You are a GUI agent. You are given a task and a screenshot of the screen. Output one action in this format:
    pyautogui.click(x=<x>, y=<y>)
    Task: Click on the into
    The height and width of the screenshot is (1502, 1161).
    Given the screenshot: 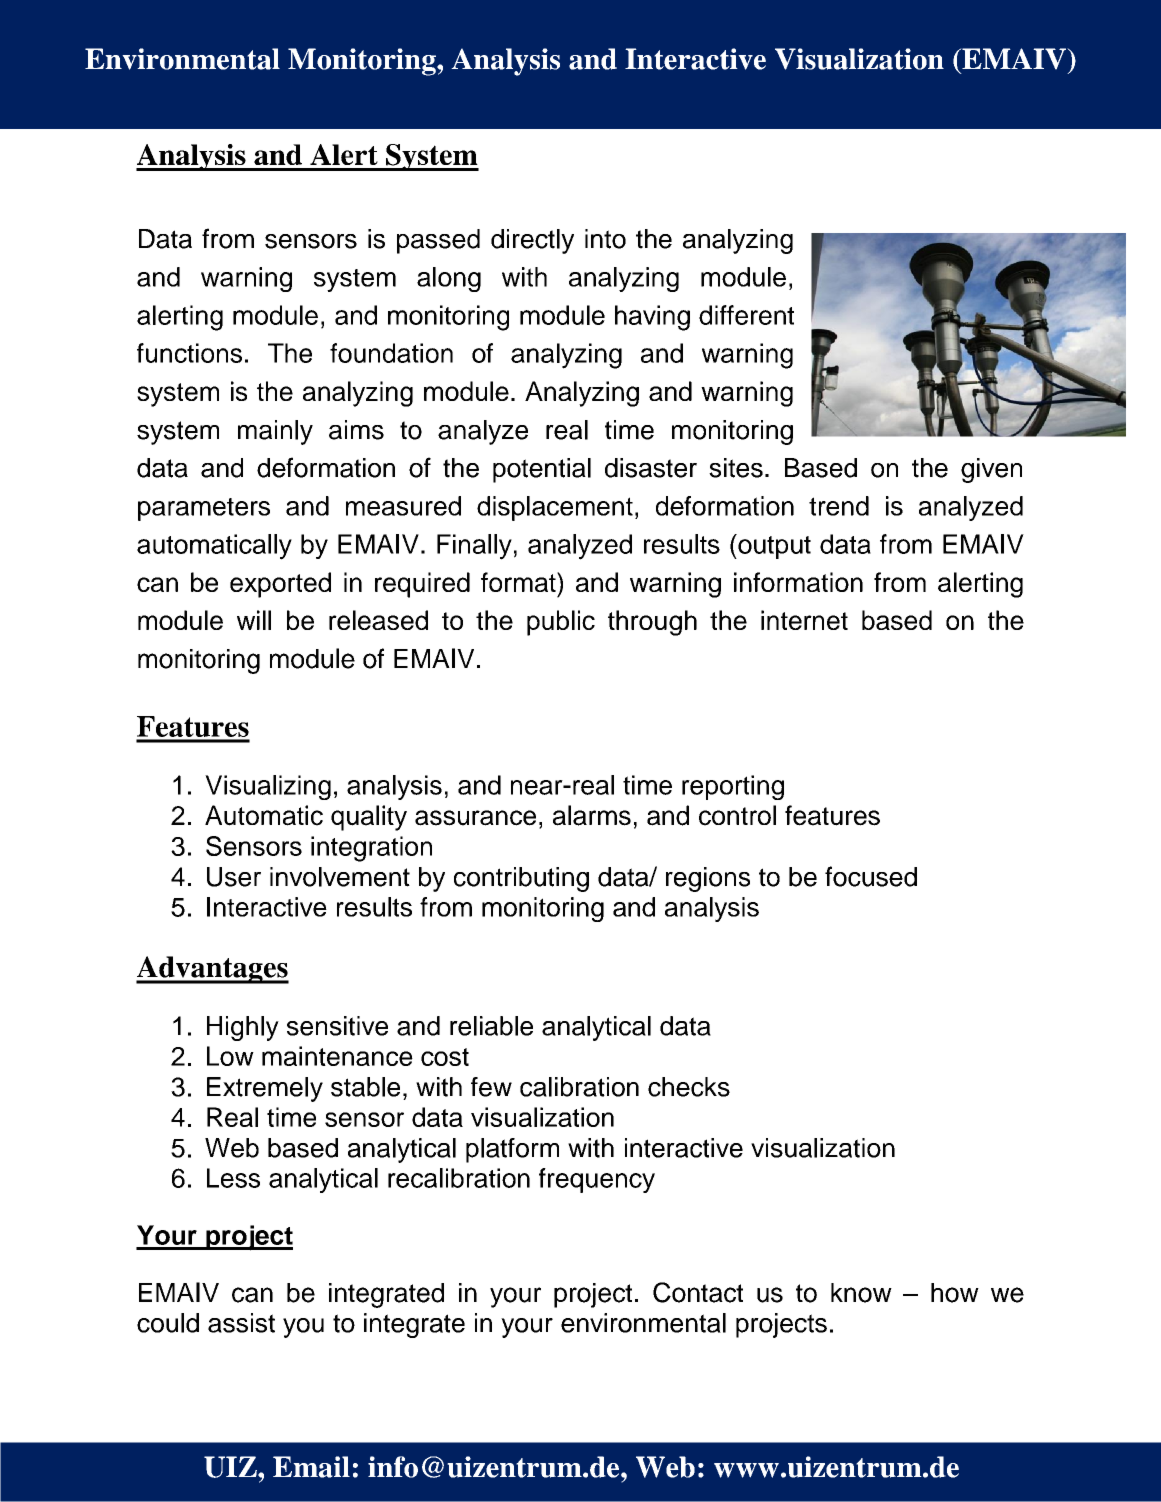 What is the action you would take?
    pyautogui.click(x=605, y=239)
